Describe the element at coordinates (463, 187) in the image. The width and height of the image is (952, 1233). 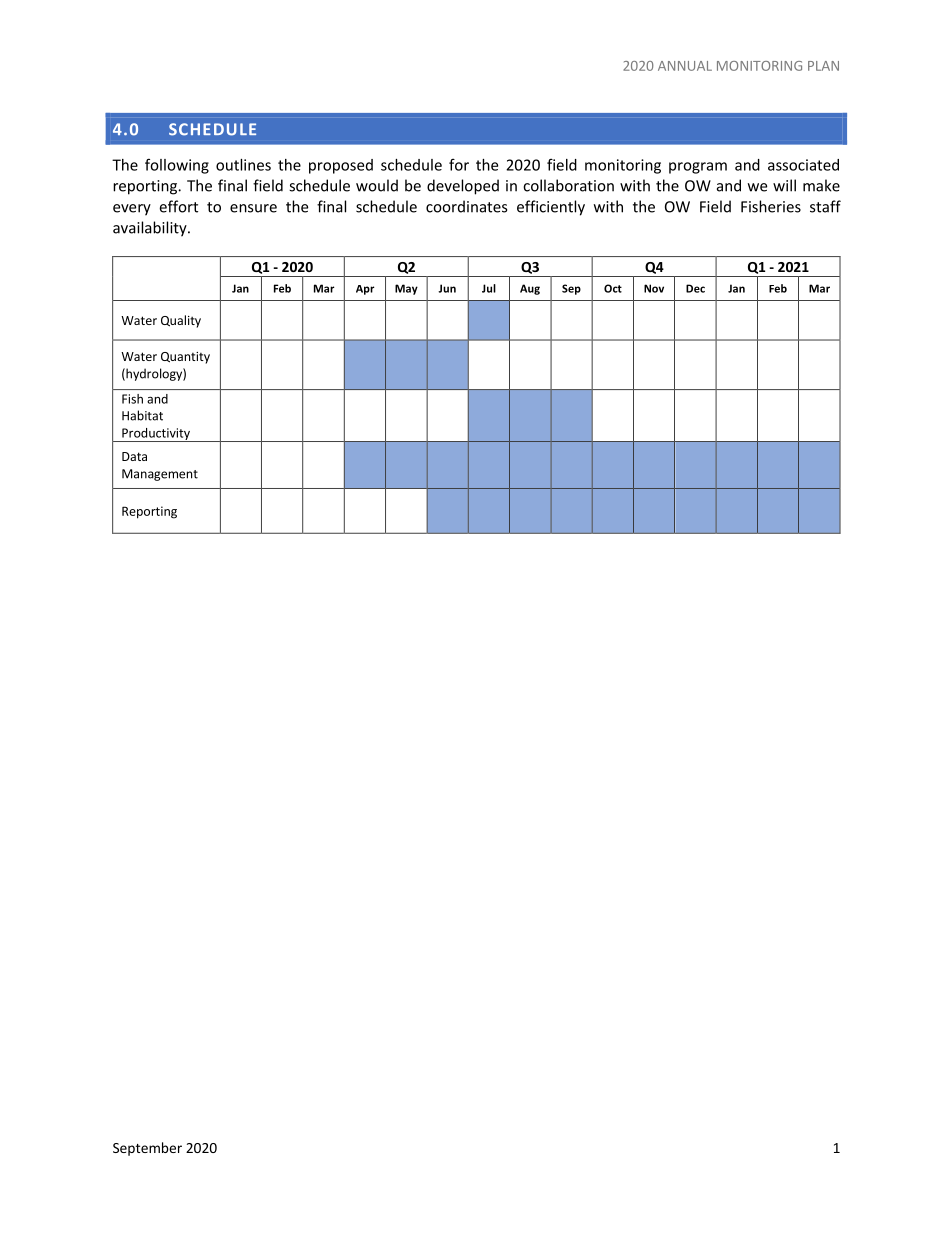
I see `developed` at that location.
